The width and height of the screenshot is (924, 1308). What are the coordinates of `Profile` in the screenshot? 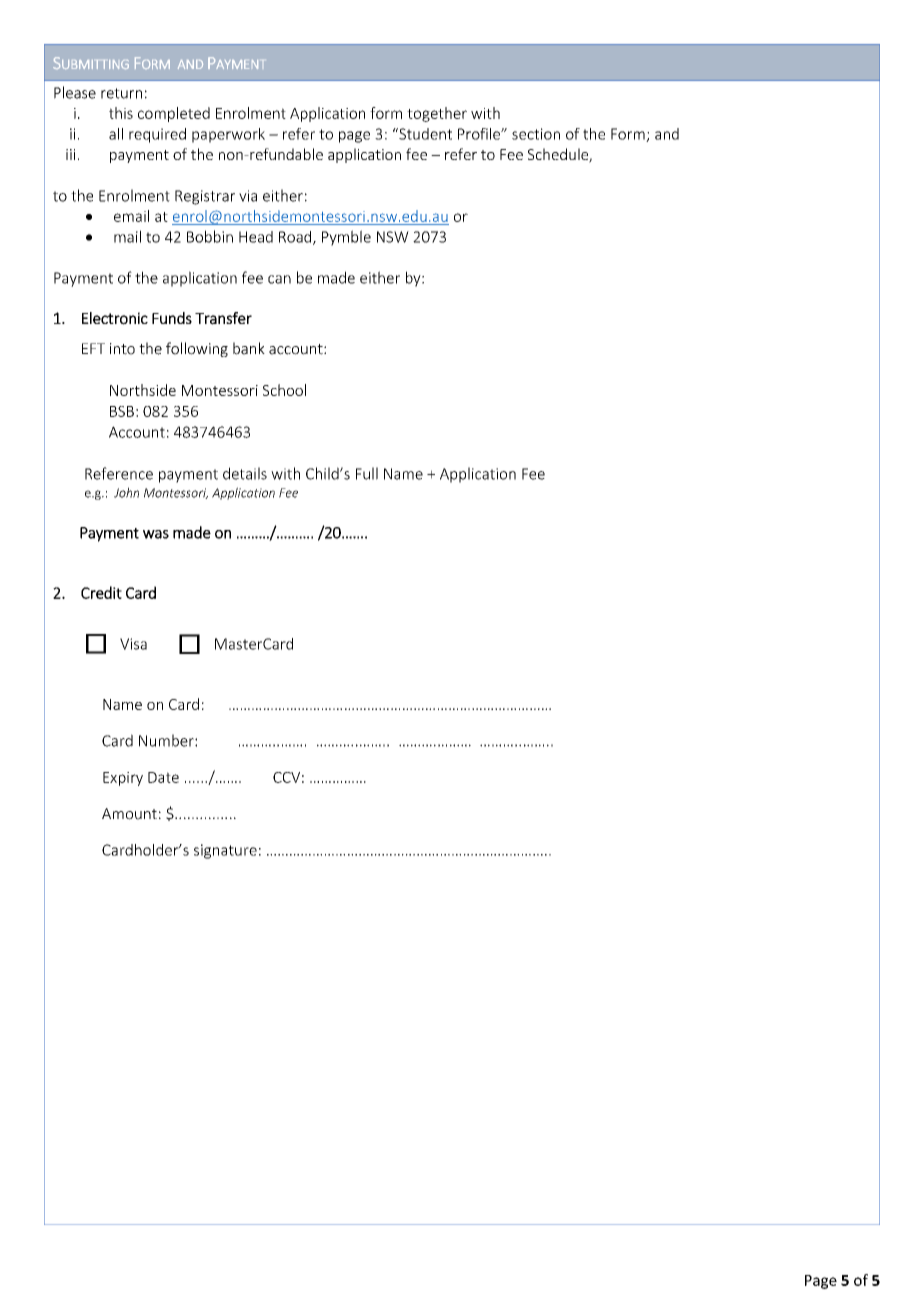 It's located at (480, 134).
